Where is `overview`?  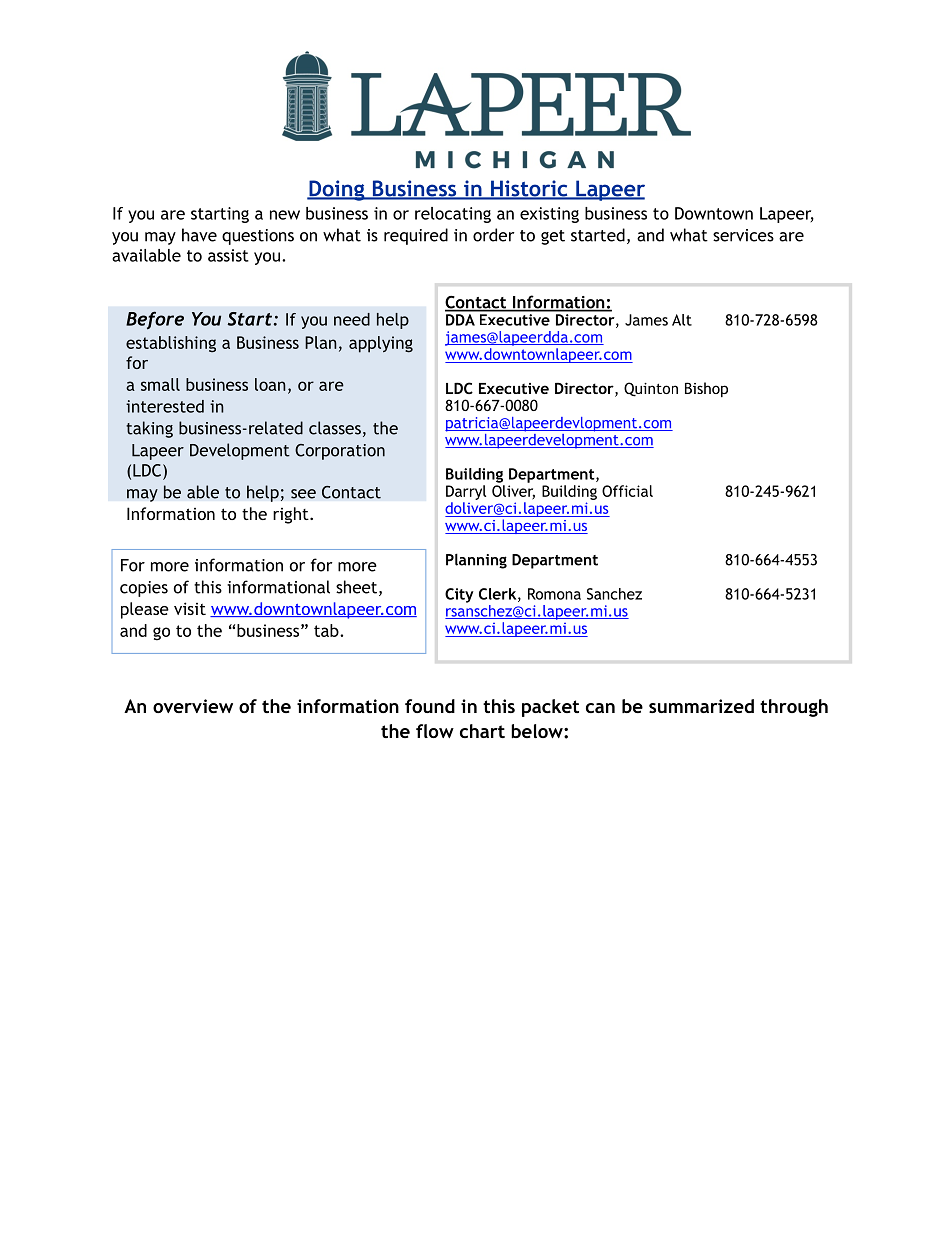 overview is located at coordinates (193, 706).
